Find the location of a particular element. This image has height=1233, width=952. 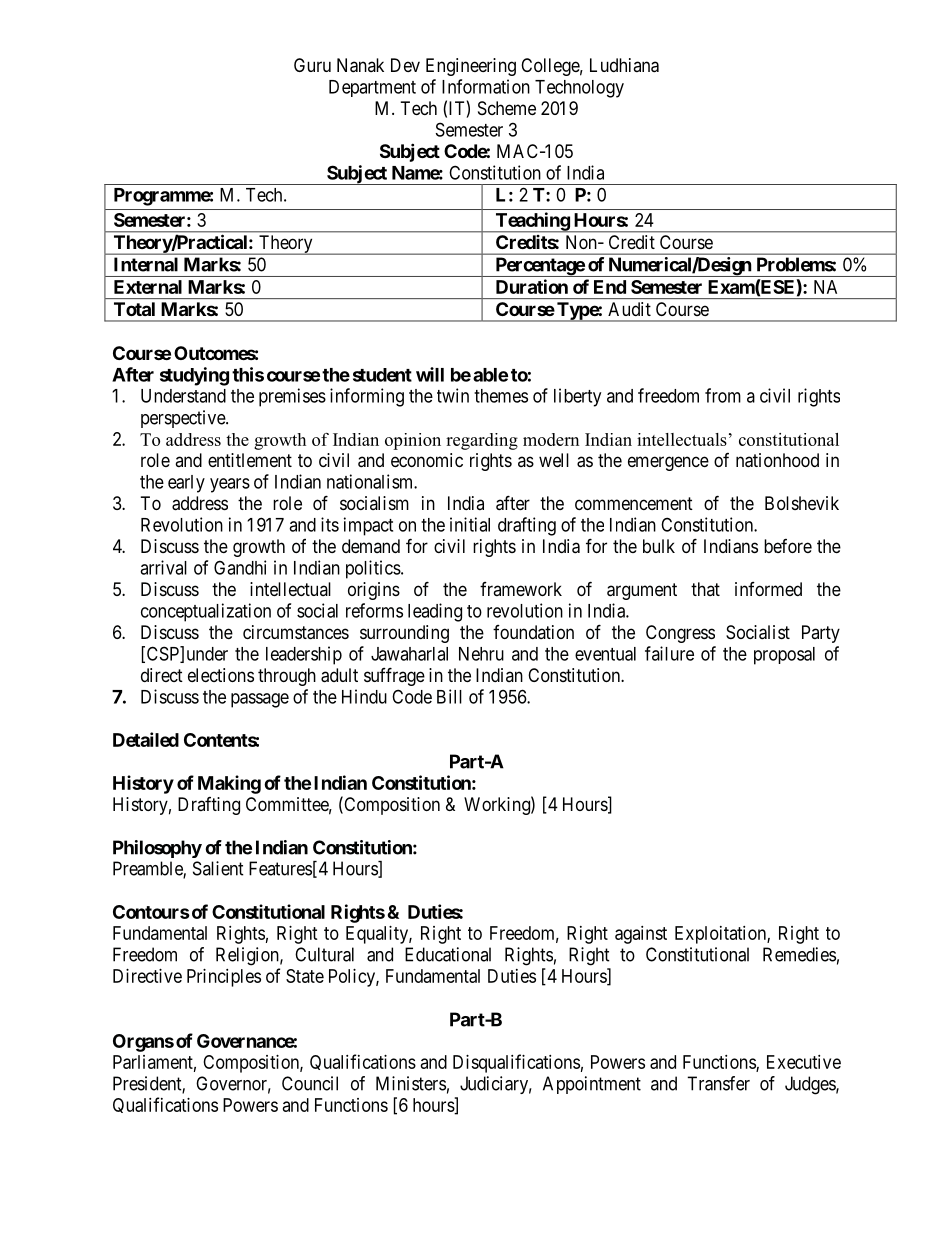

Making is located at coordinates (229, 784).
